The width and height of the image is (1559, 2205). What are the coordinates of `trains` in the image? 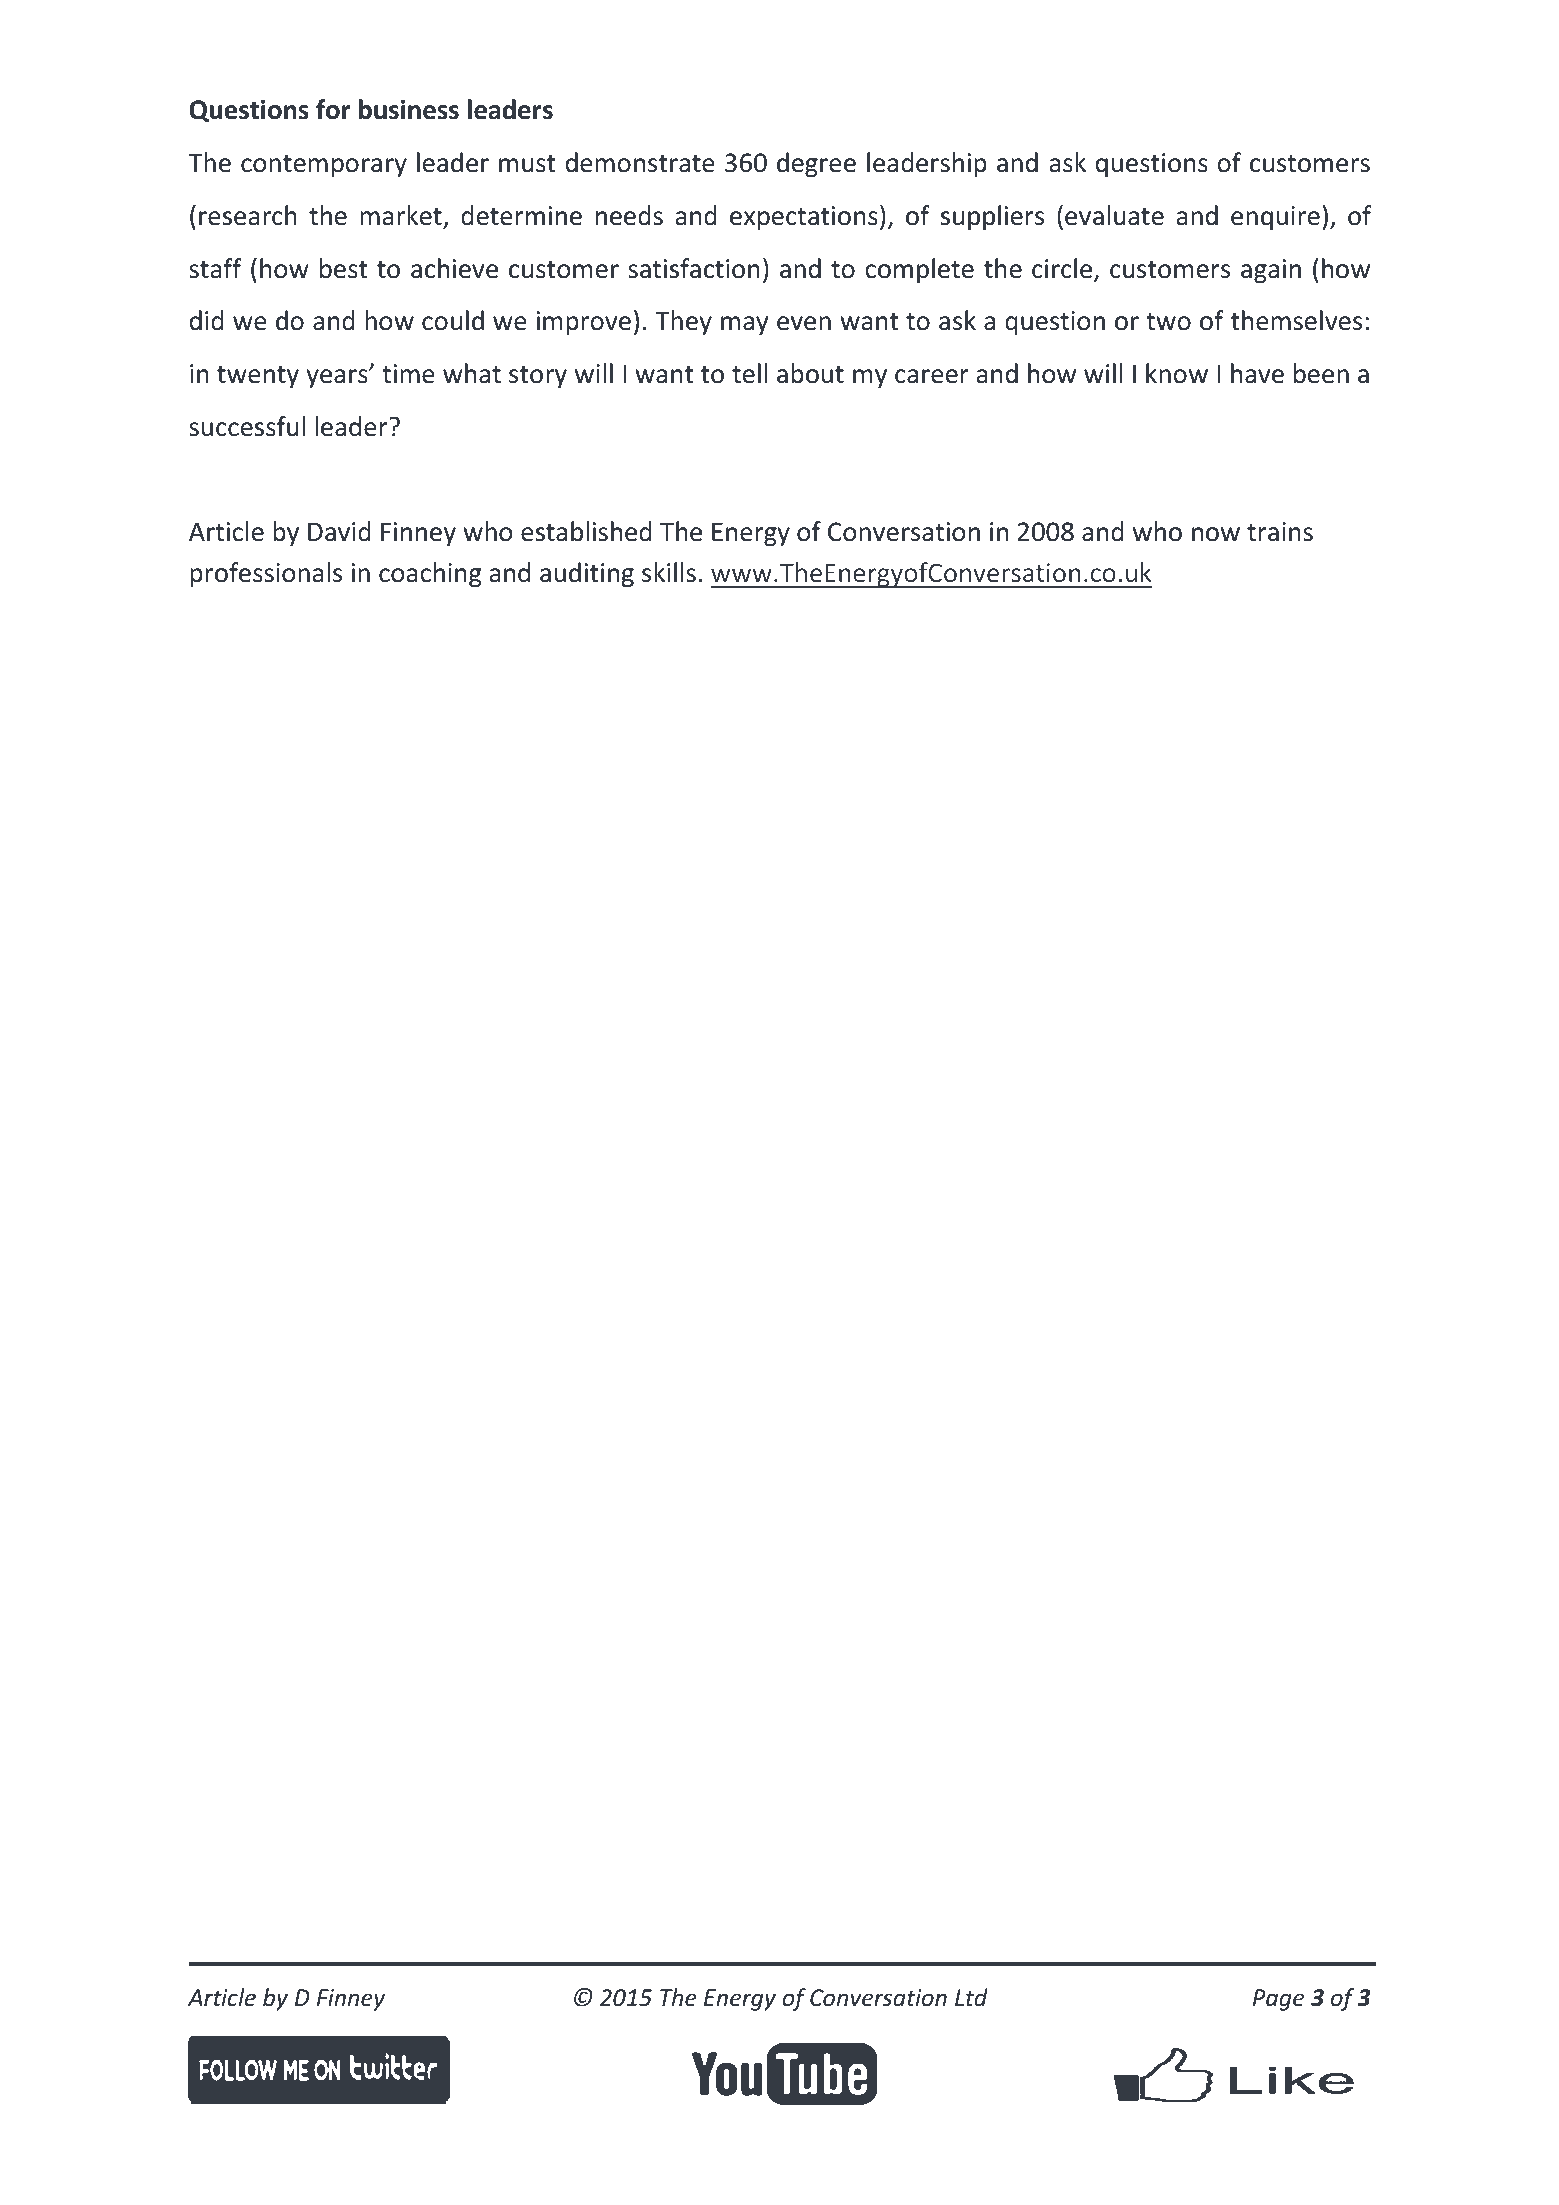 It's located at (1280, 532).
